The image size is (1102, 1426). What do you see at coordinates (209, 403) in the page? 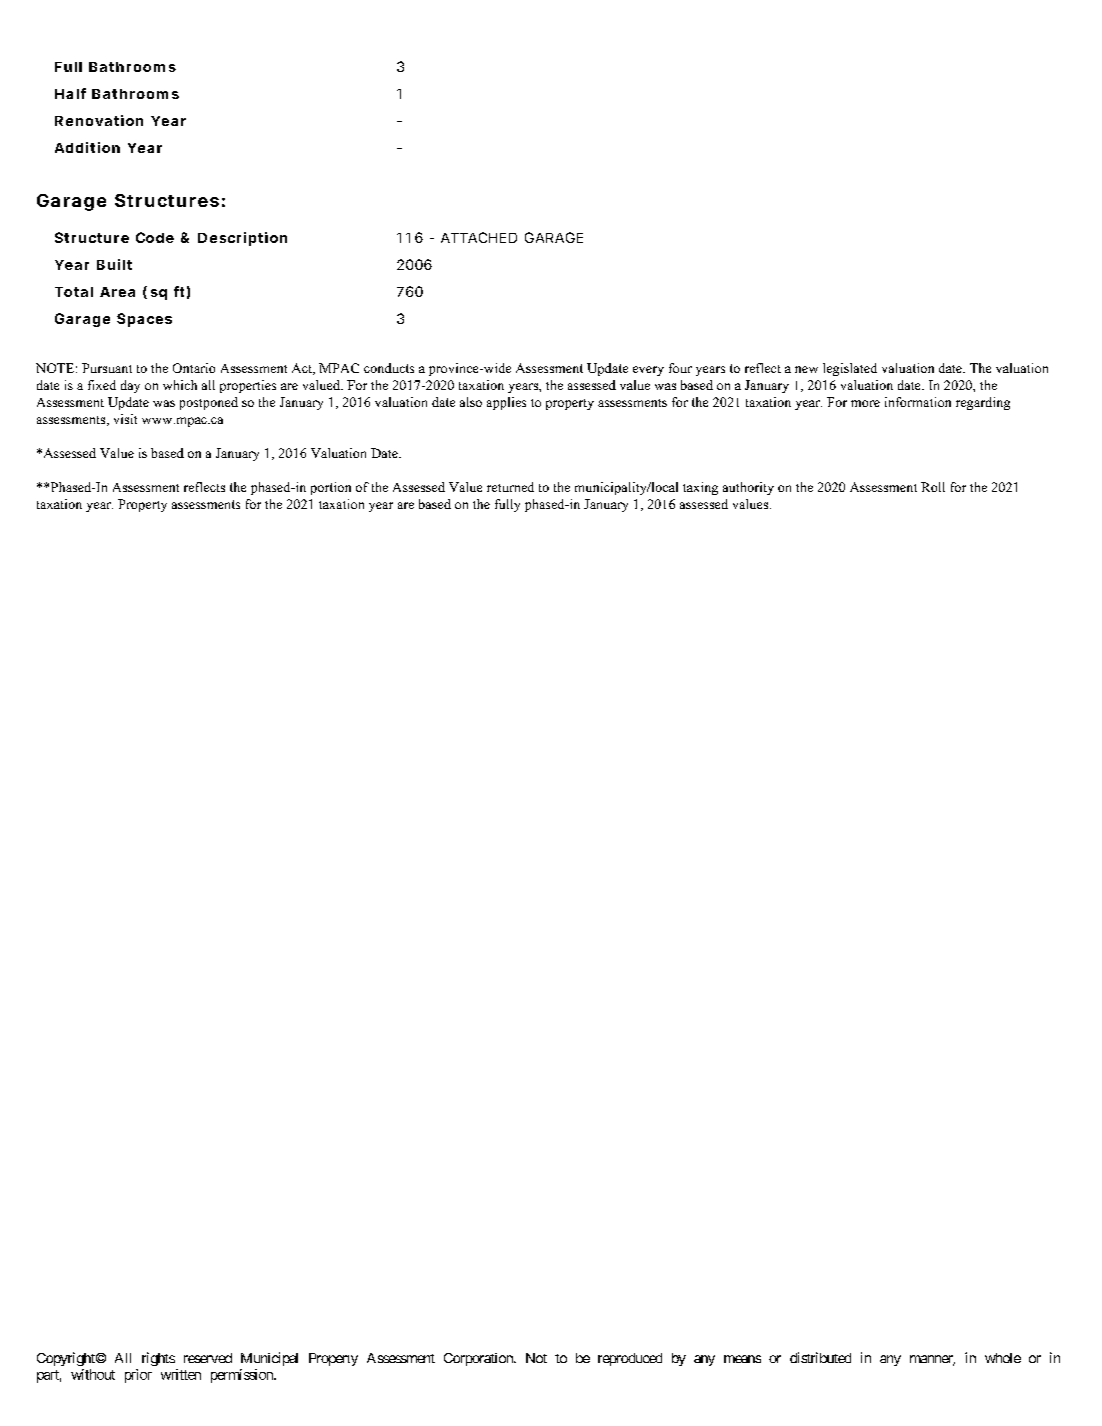
I see `postponed` at bounding box center [209, 403].
